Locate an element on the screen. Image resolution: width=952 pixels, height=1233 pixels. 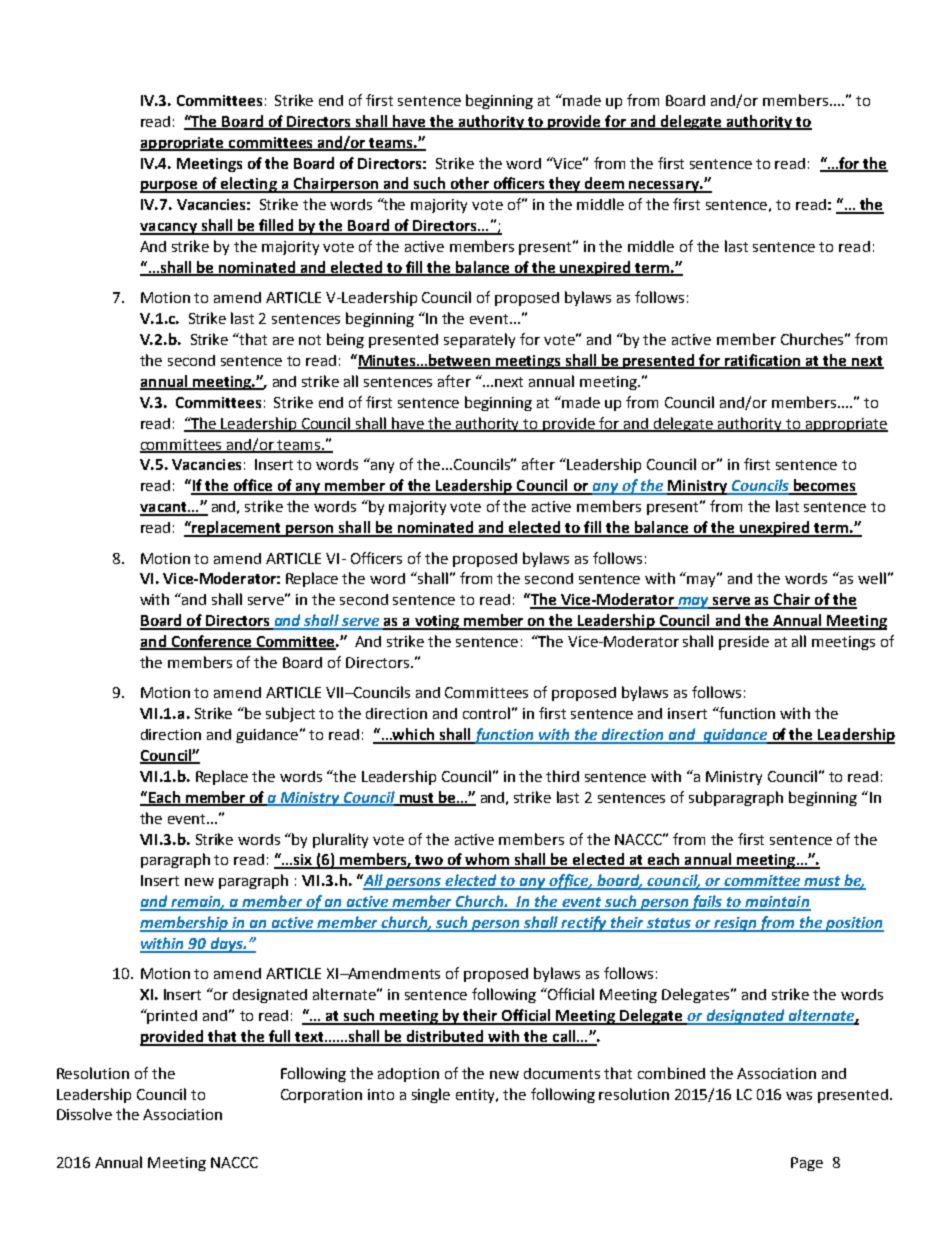
Conference is located at coordinates (211, 642).
